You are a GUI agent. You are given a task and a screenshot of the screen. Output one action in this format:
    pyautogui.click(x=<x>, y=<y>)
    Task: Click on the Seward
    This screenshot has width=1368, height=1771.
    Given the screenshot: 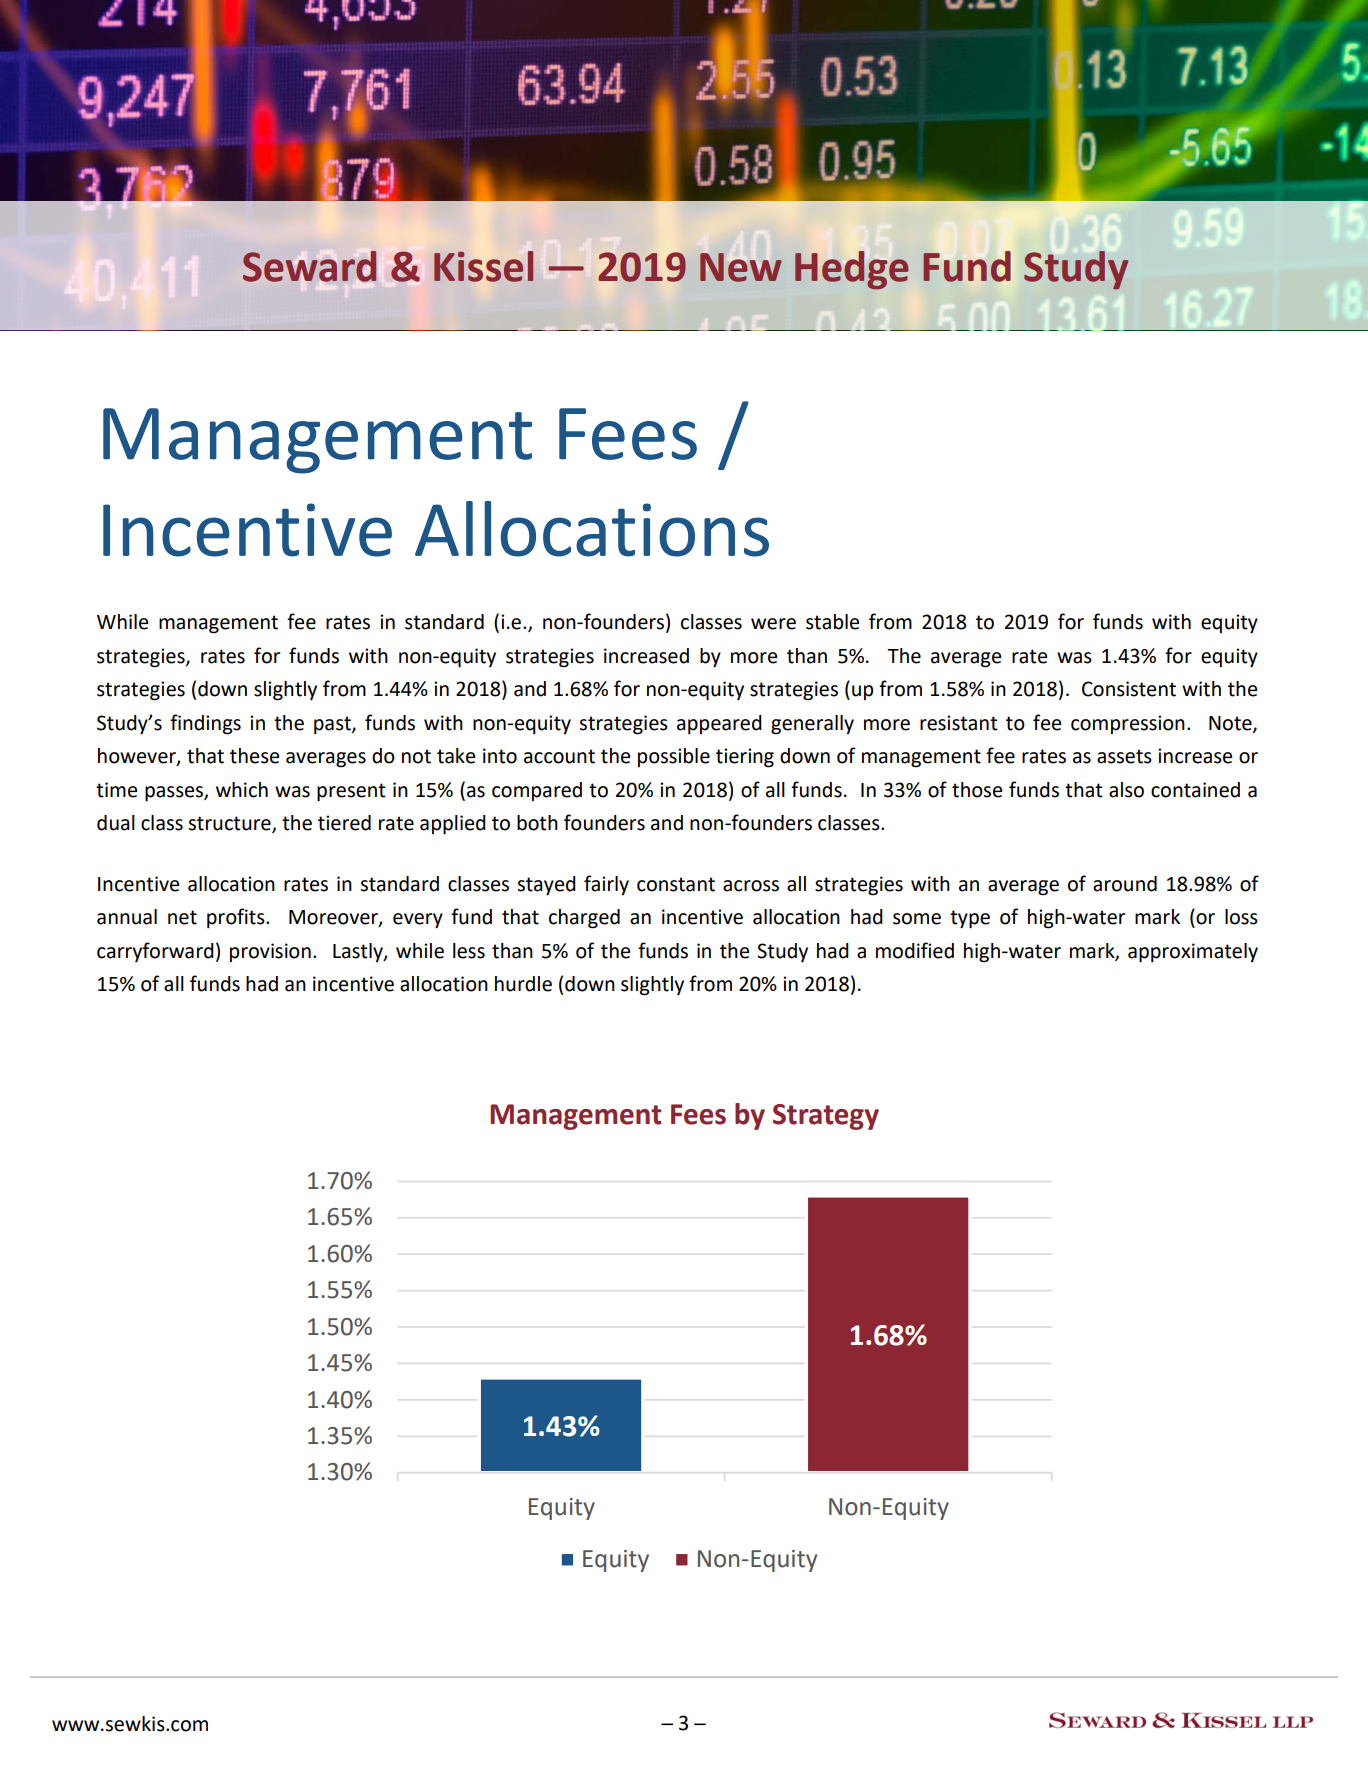 What is the action you would take?
    pyautogui.click(x=309, y=266)
